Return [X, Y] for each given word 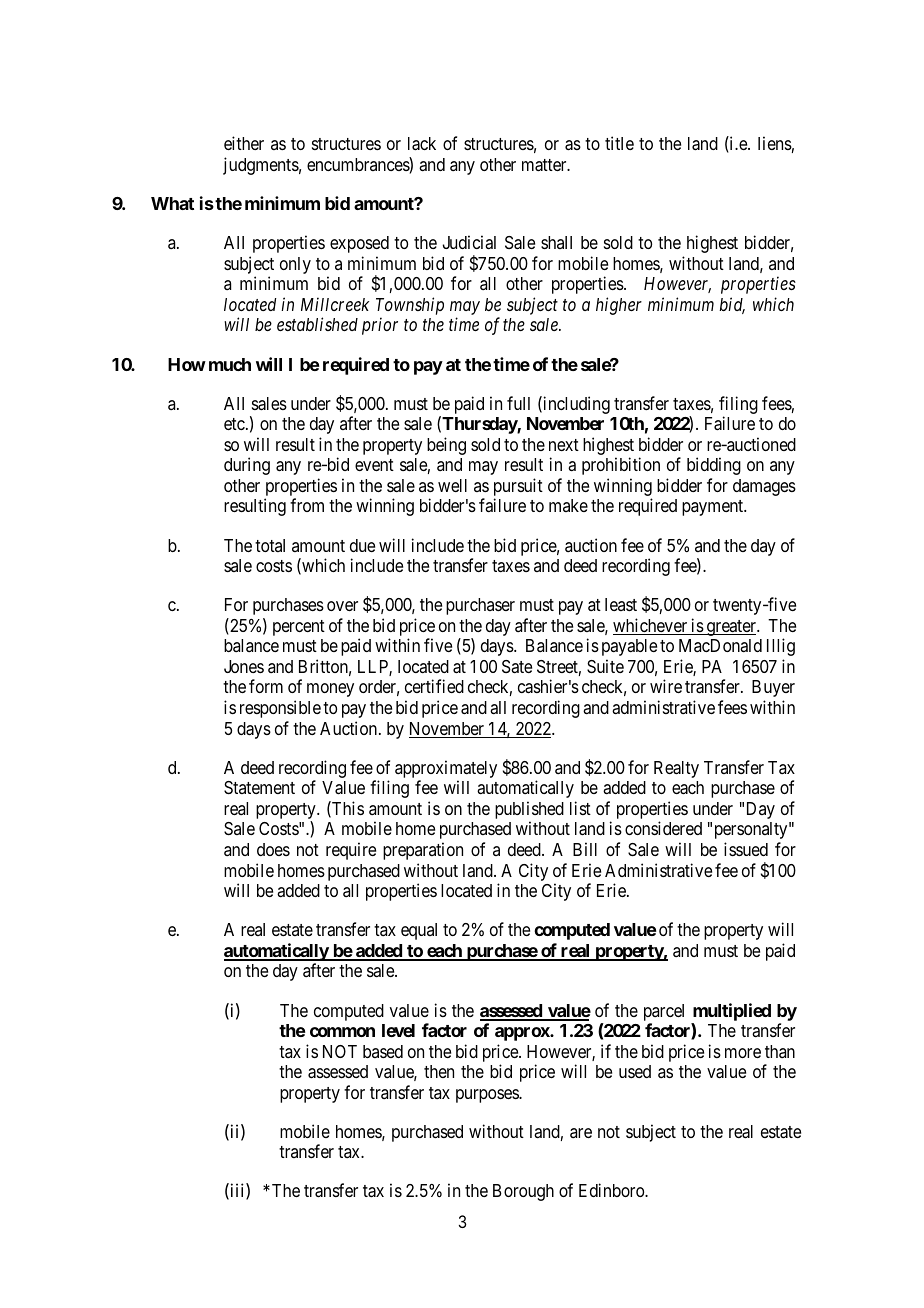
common [342, 1032]
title [619, 143]
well [452, 485]
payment [714, 508]
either [244, 143]
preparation [423, 851]
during [247, 466]
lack [422, 144]
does [273, 849]
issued [746, 849]
